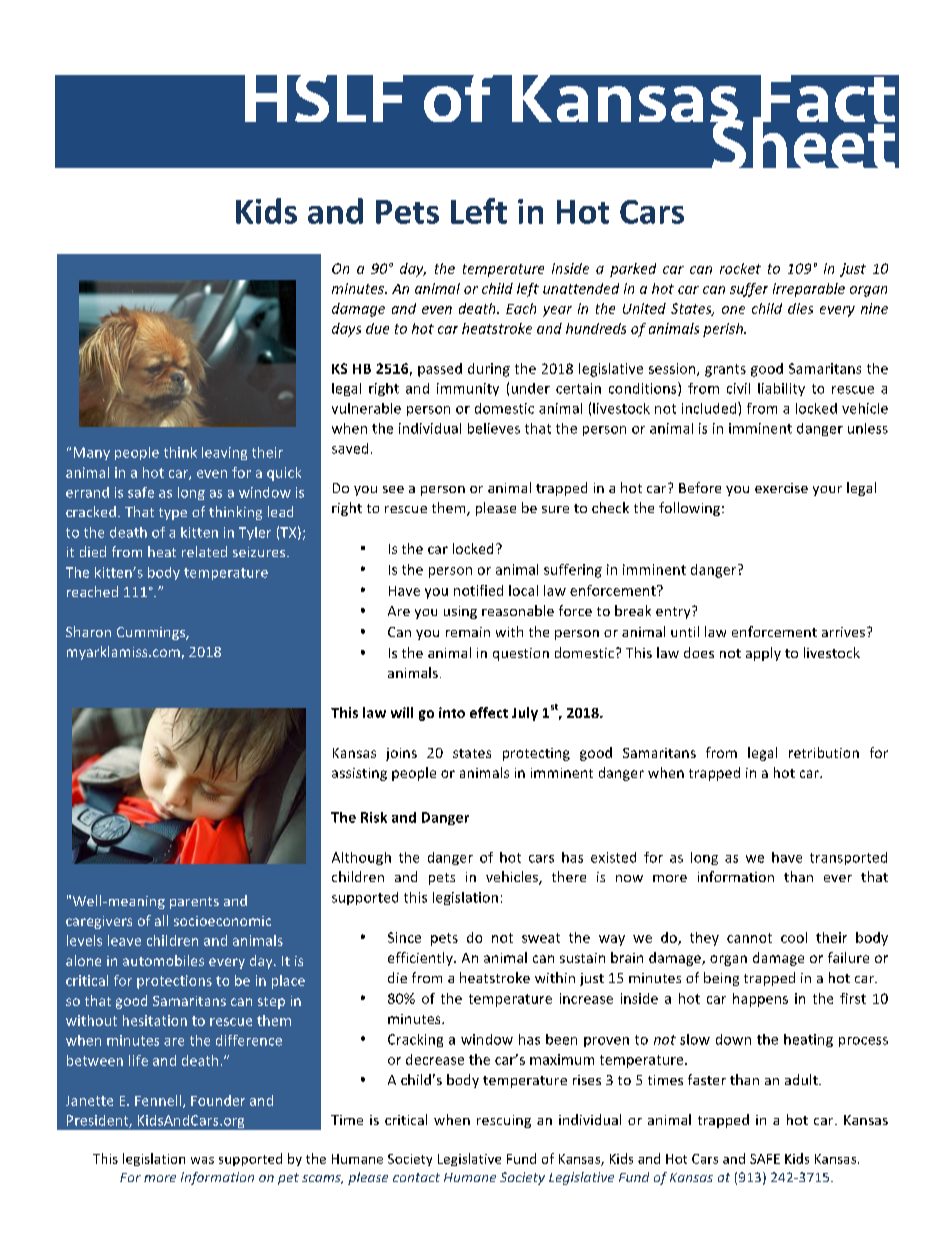  Describe the element at coordinates (557, 311) in the screenshot. I see `year` at that location.
